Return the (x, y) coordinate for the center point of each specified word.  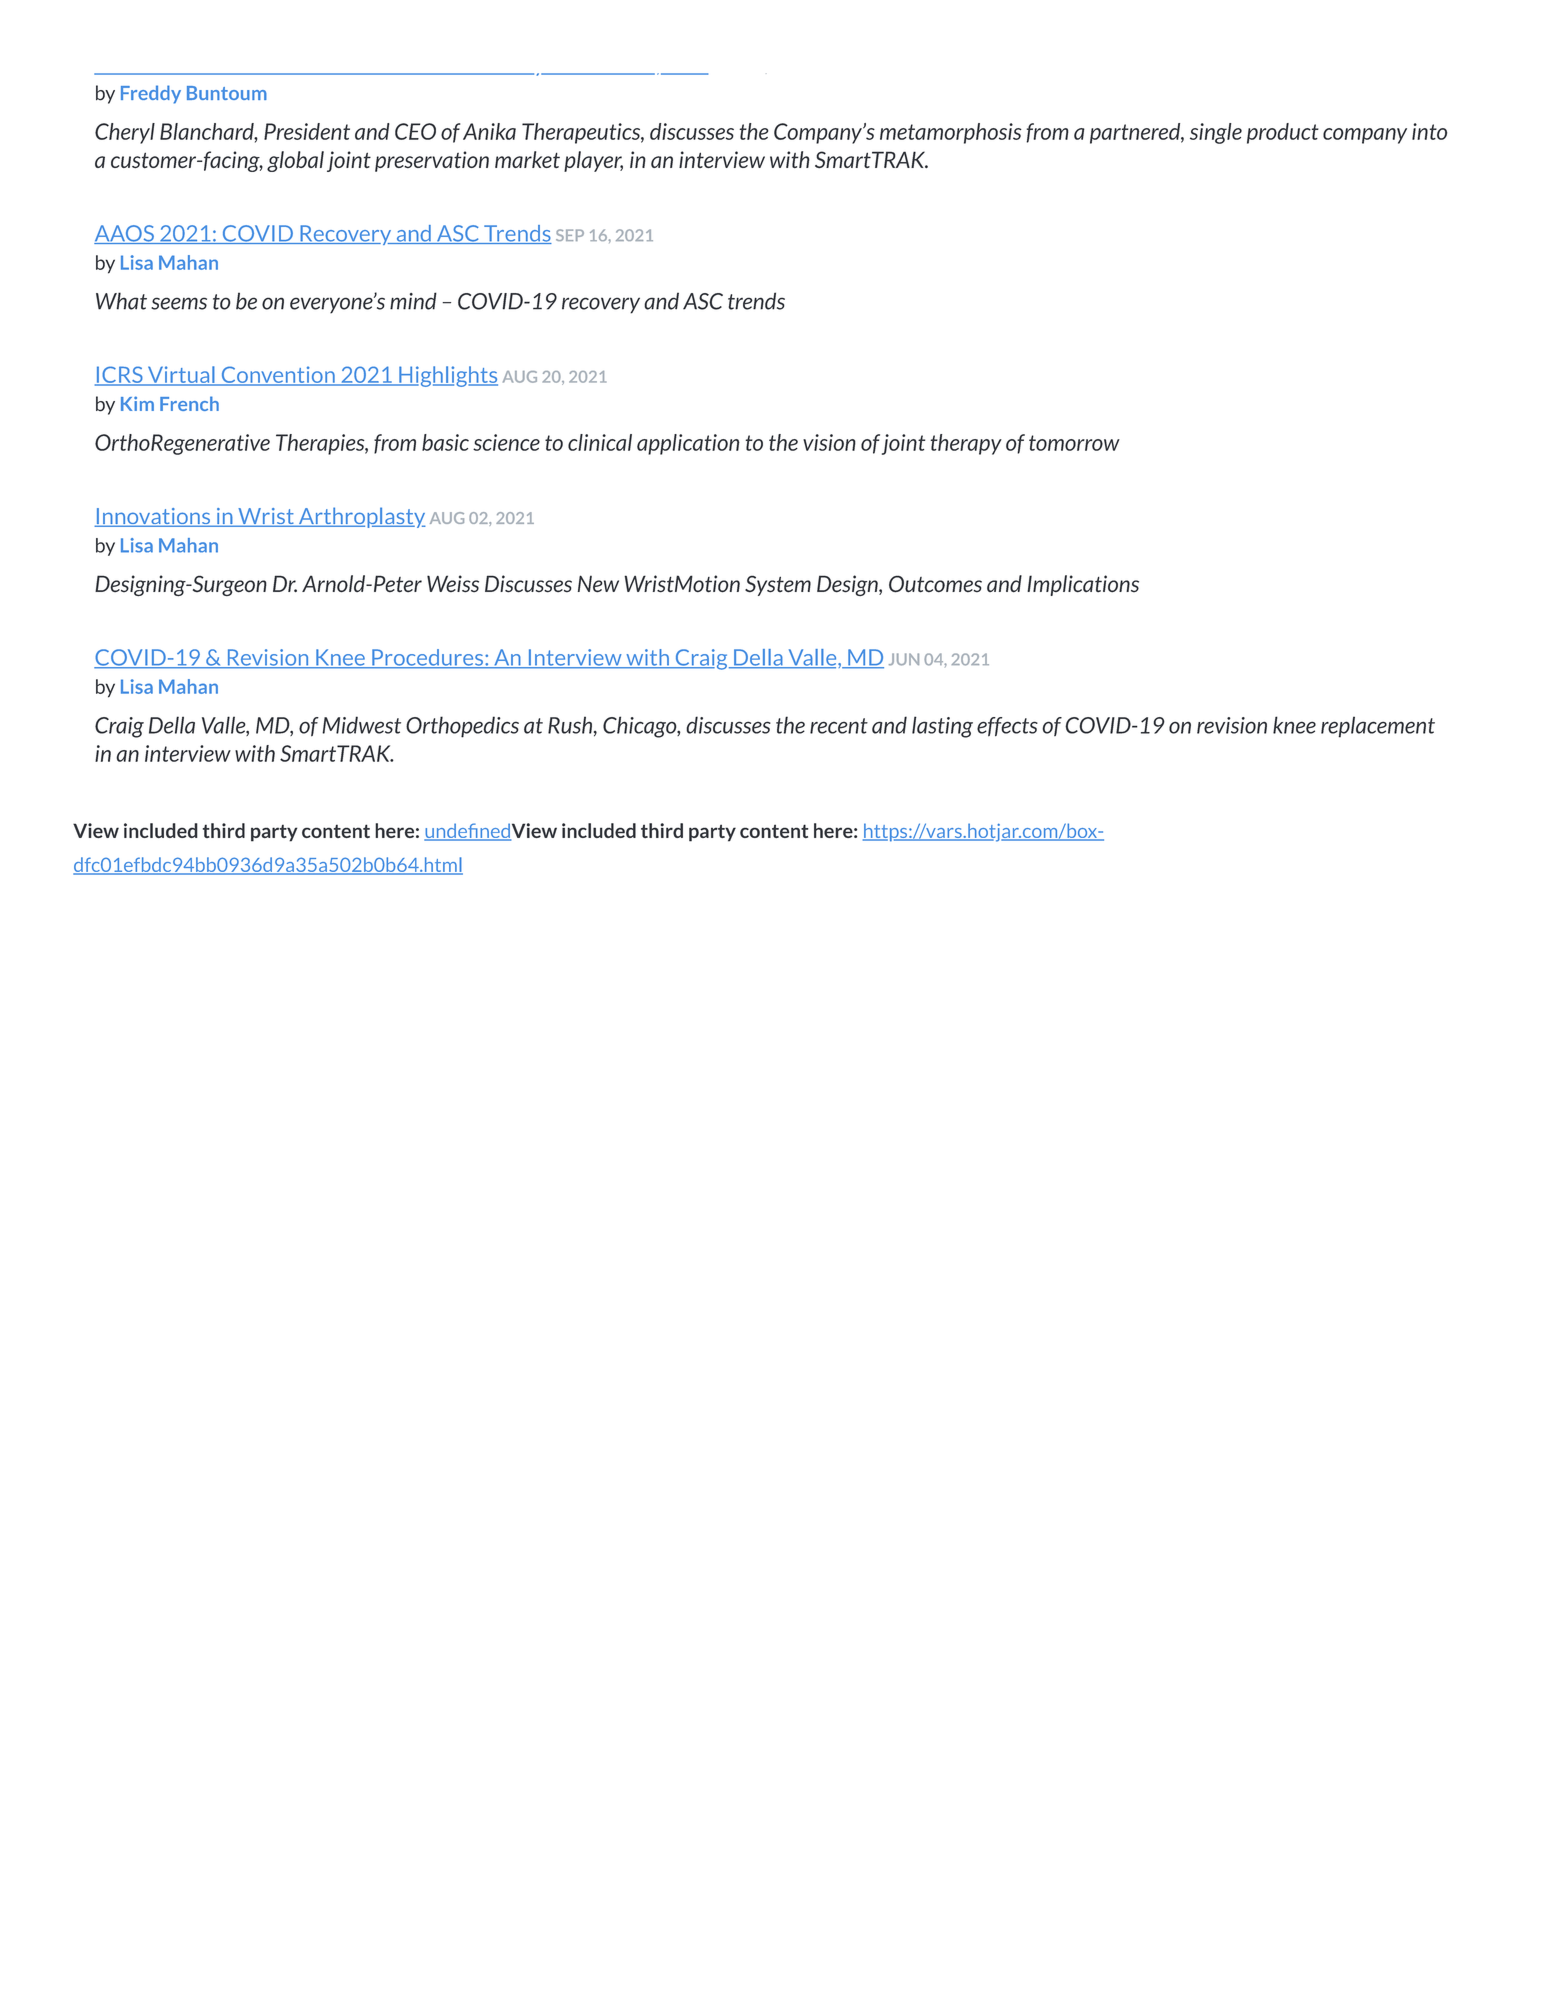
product (1283, 133)
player (593, 161)
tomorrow (1074, 443)
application (688, 444)
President (307, 131)
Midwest (361, 725)
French (189, 403)
